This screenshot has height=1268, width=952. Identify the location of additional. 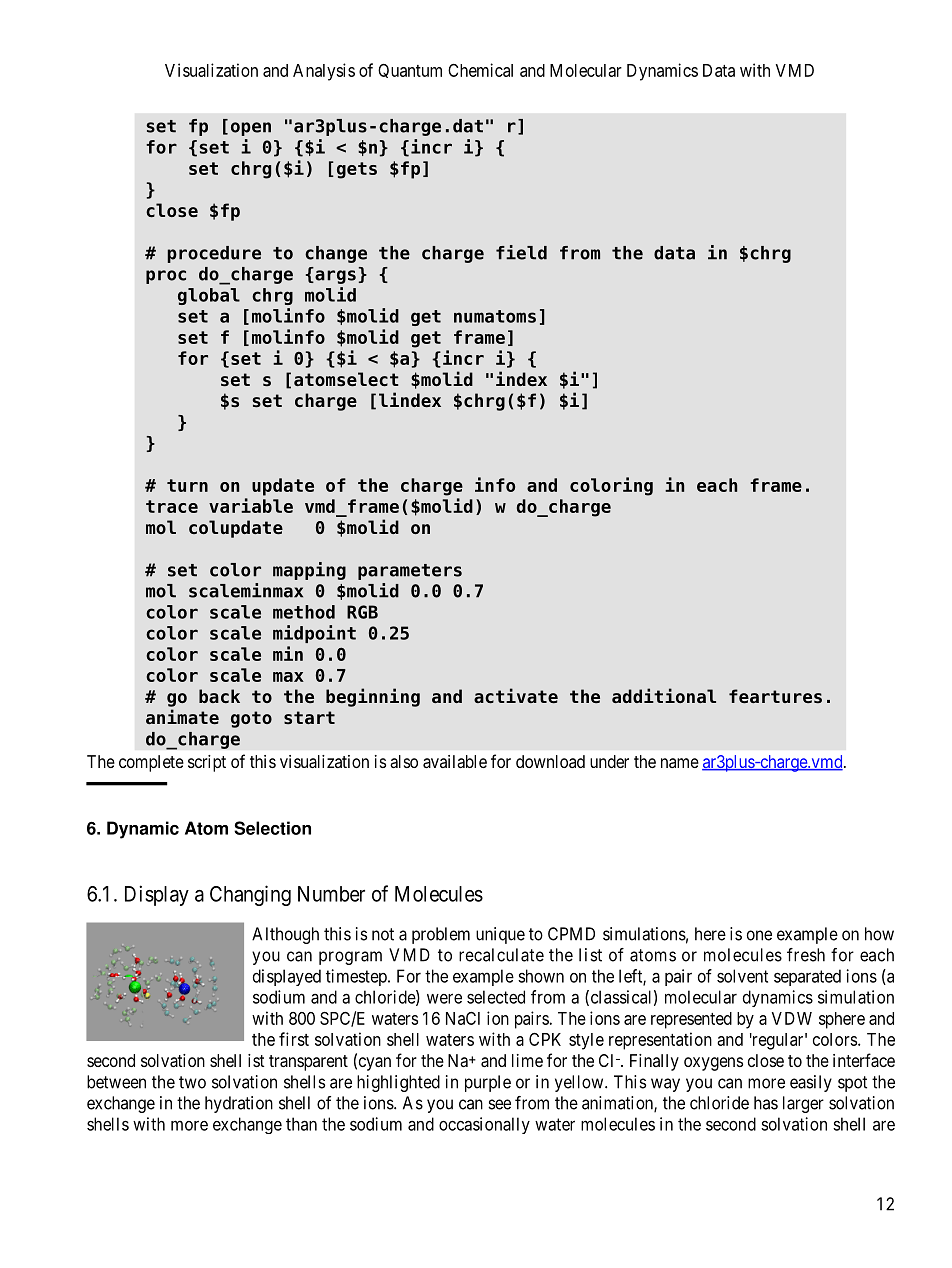
(664, 695).
